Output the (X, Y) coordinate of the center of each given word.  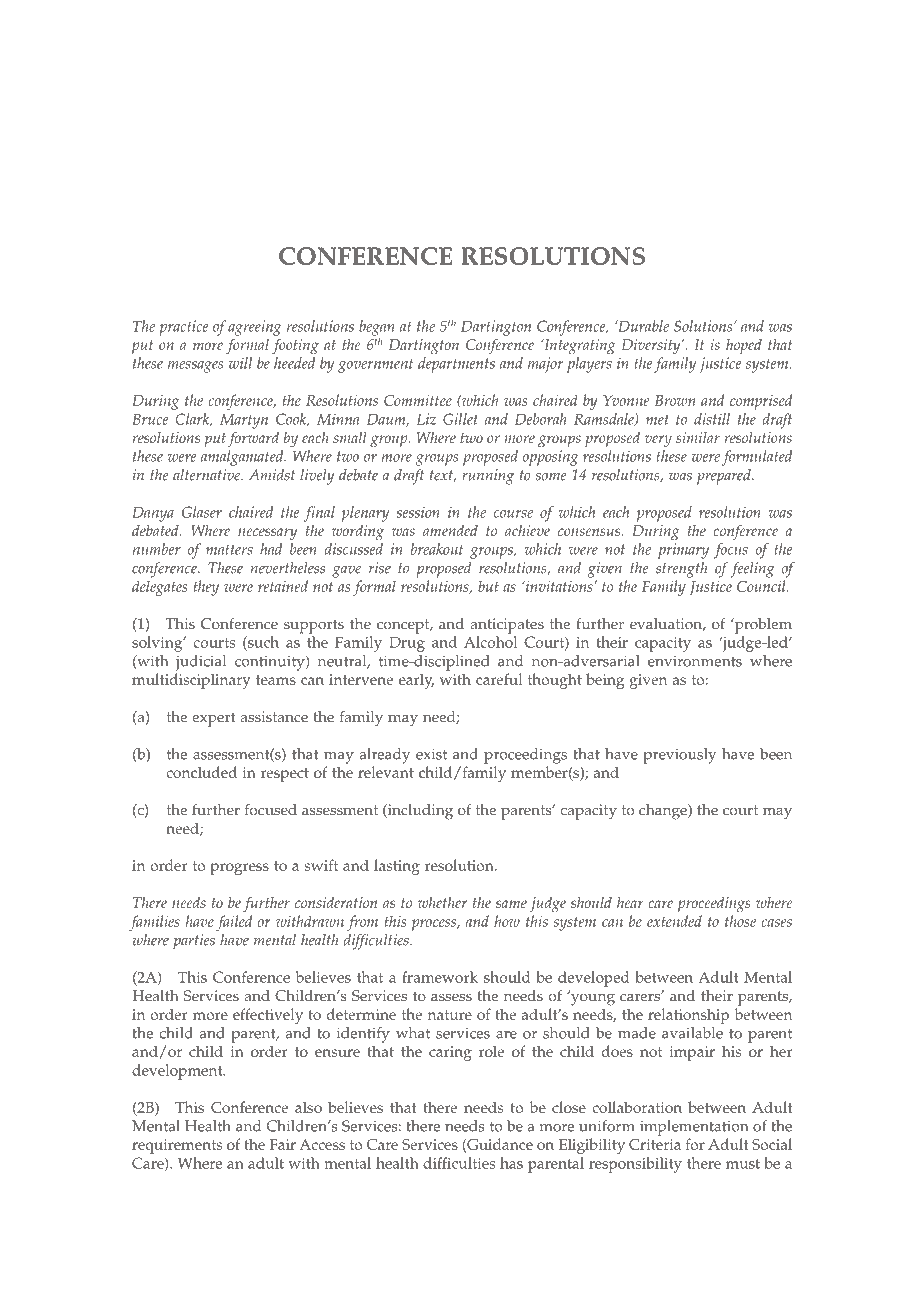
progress (239, 869)
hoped (744, 346)
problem (762, 626)
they (206, 588)
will (240, 363)
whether (442, 902)
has (511, 1163)
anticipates (507, 626)
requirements (177, 1146)
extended (674, 921)
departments (456, 365)
